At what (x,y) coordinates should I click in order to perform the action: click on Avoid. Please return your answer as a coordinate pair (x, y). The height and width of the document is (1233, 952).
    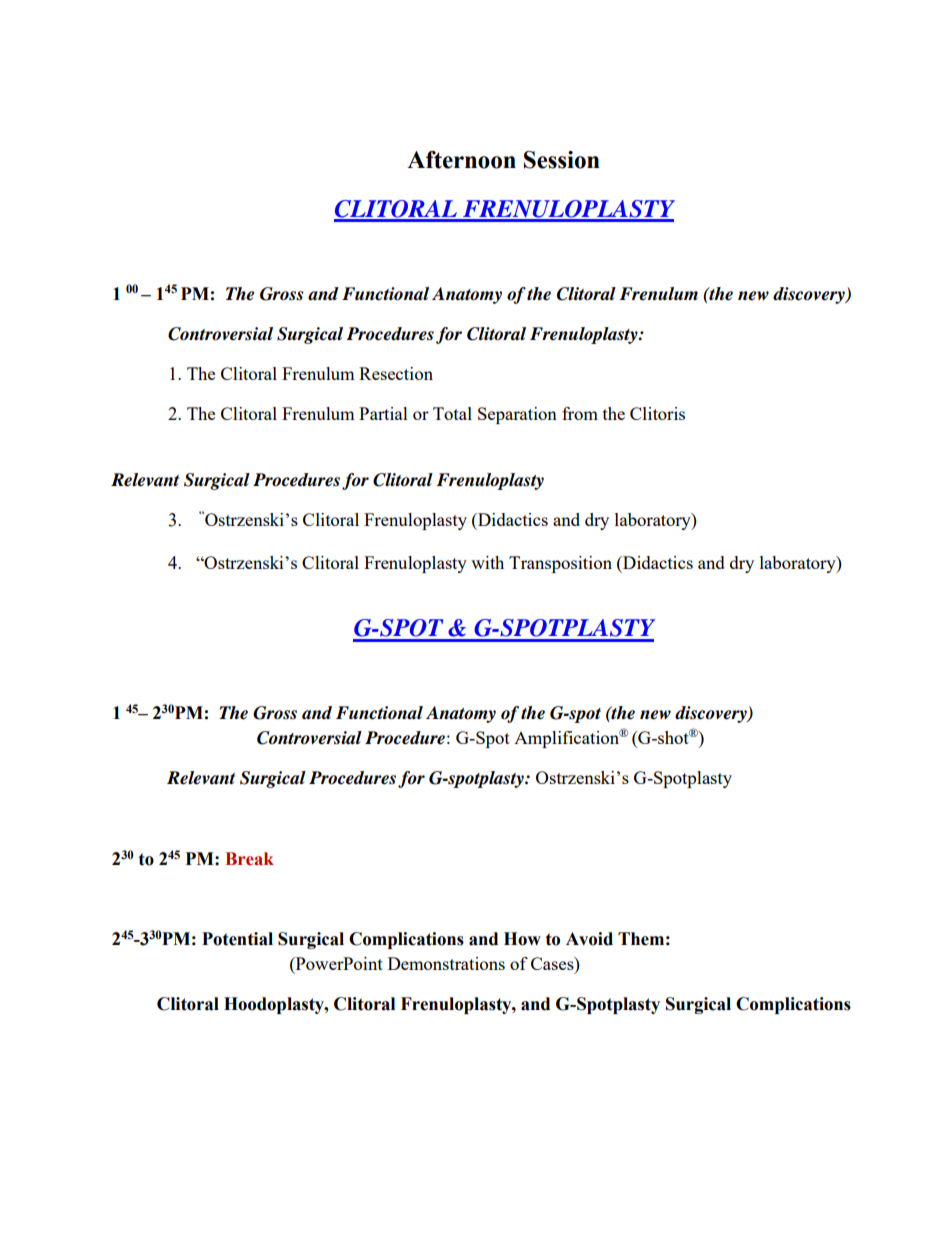
    Looking at the image, I should click on (589, 939).
